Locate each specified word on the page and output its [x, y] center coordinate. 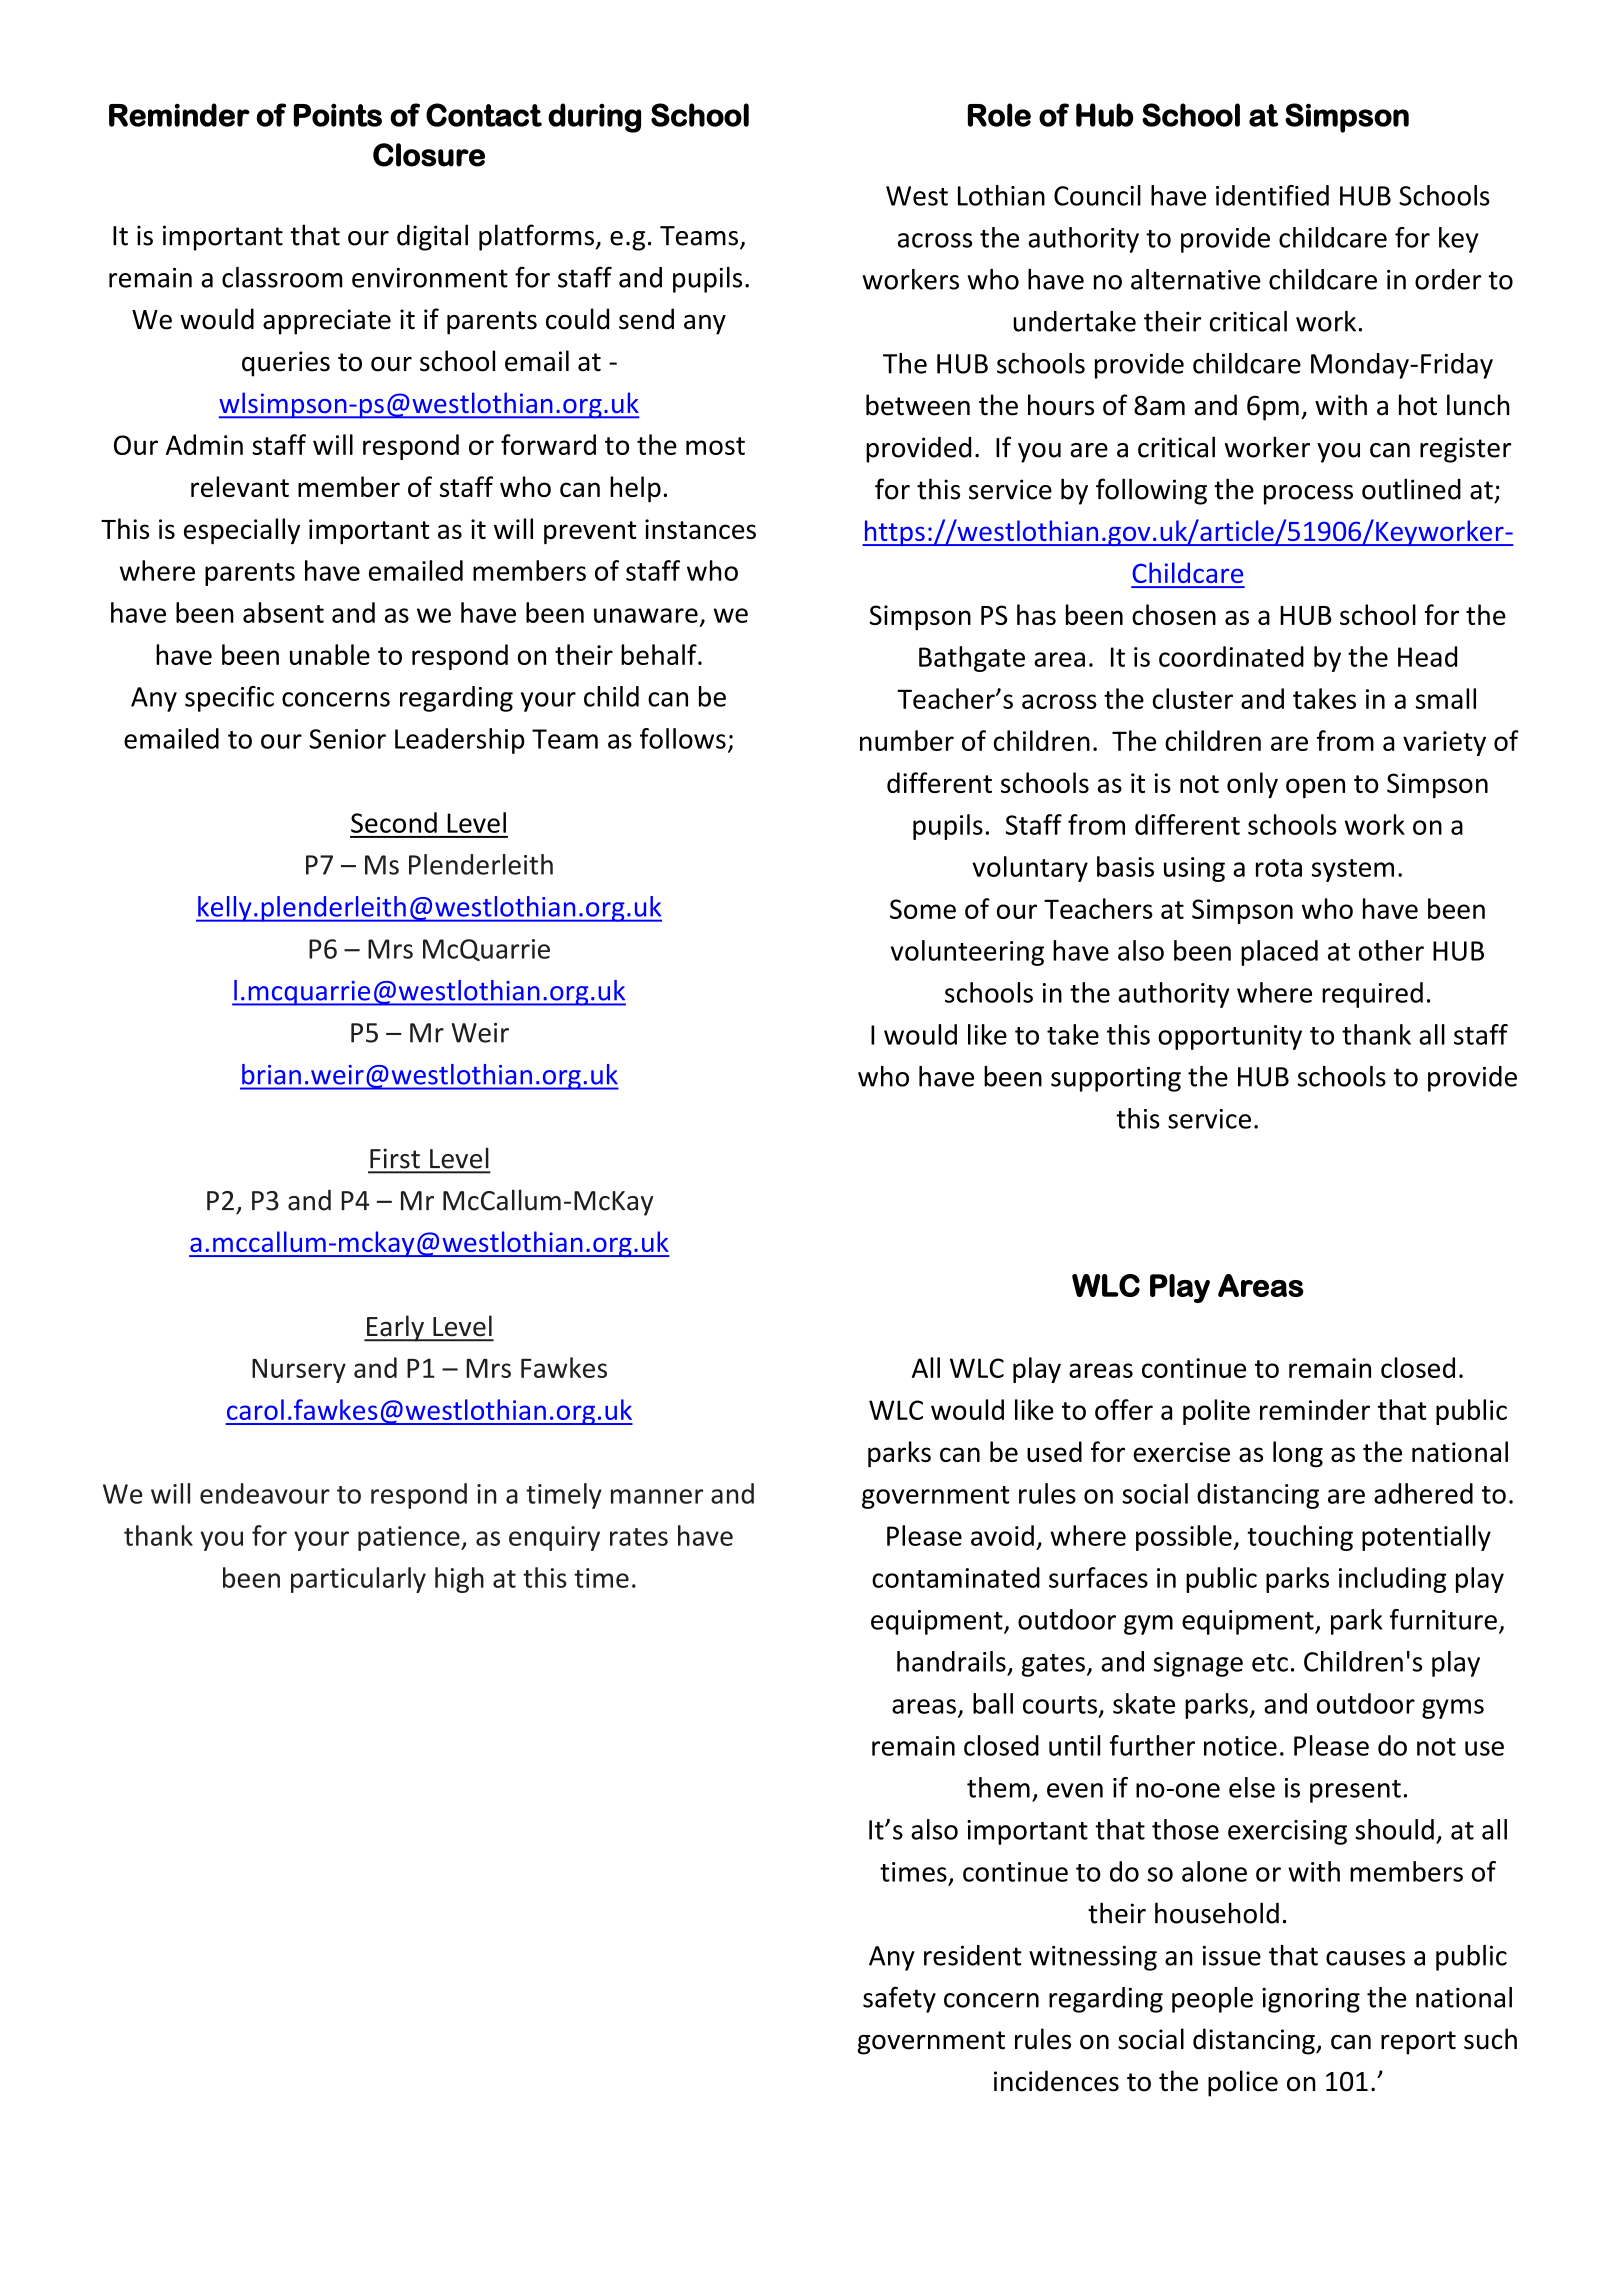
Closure [429, 155]
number [907, 740]
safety [899, 1999]
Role [999, 115]
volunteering [967, 953]
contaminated [956, 1577]
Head [1427, 656]
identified [1272, 195]
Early [395, 1328]
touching [1300, 1538]
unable [330, 654]
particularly [358, 1580]
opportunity [1230, 1037]
